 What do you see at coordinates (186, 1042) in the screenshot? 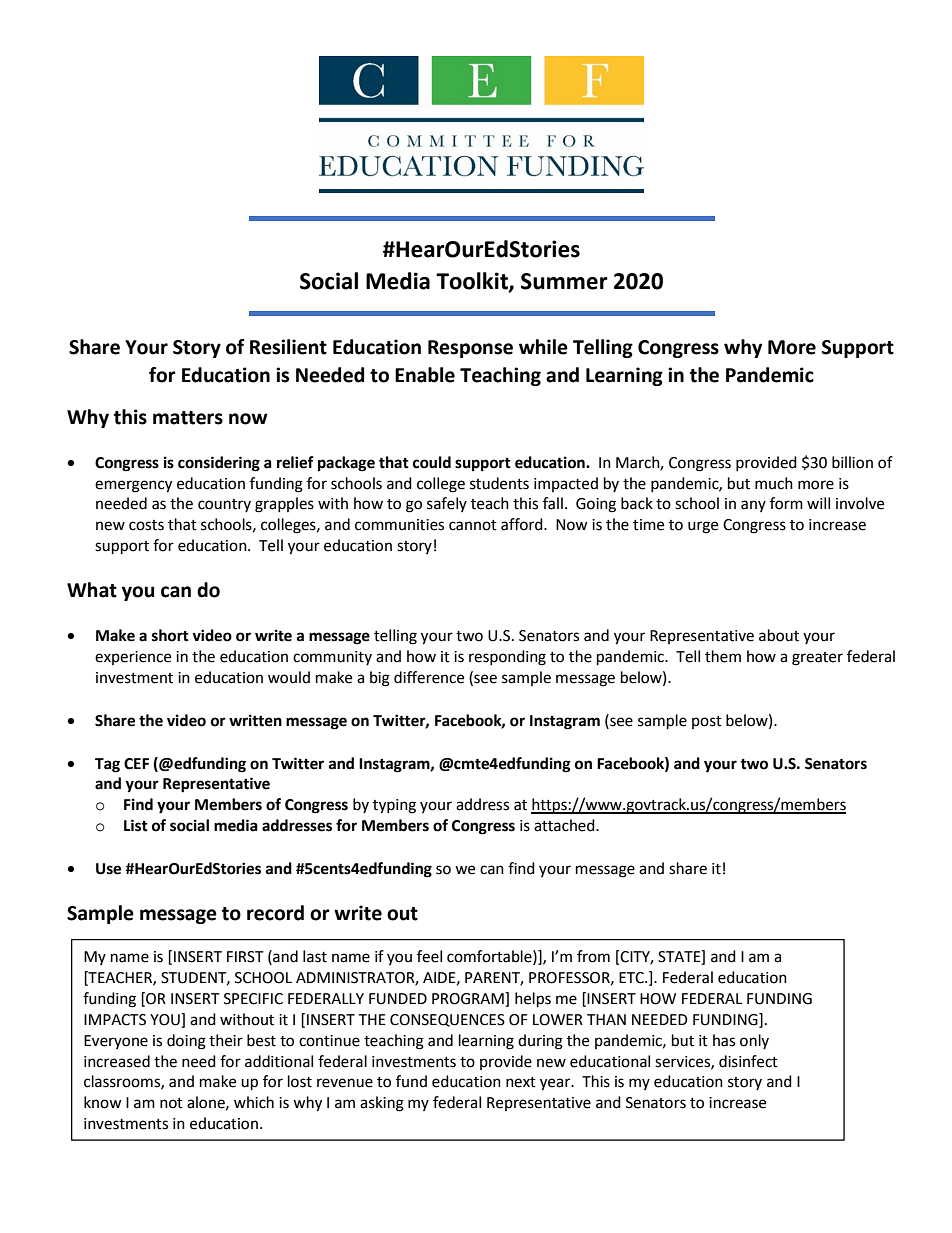
I see `doing` at bounding box center [186, 1042].
